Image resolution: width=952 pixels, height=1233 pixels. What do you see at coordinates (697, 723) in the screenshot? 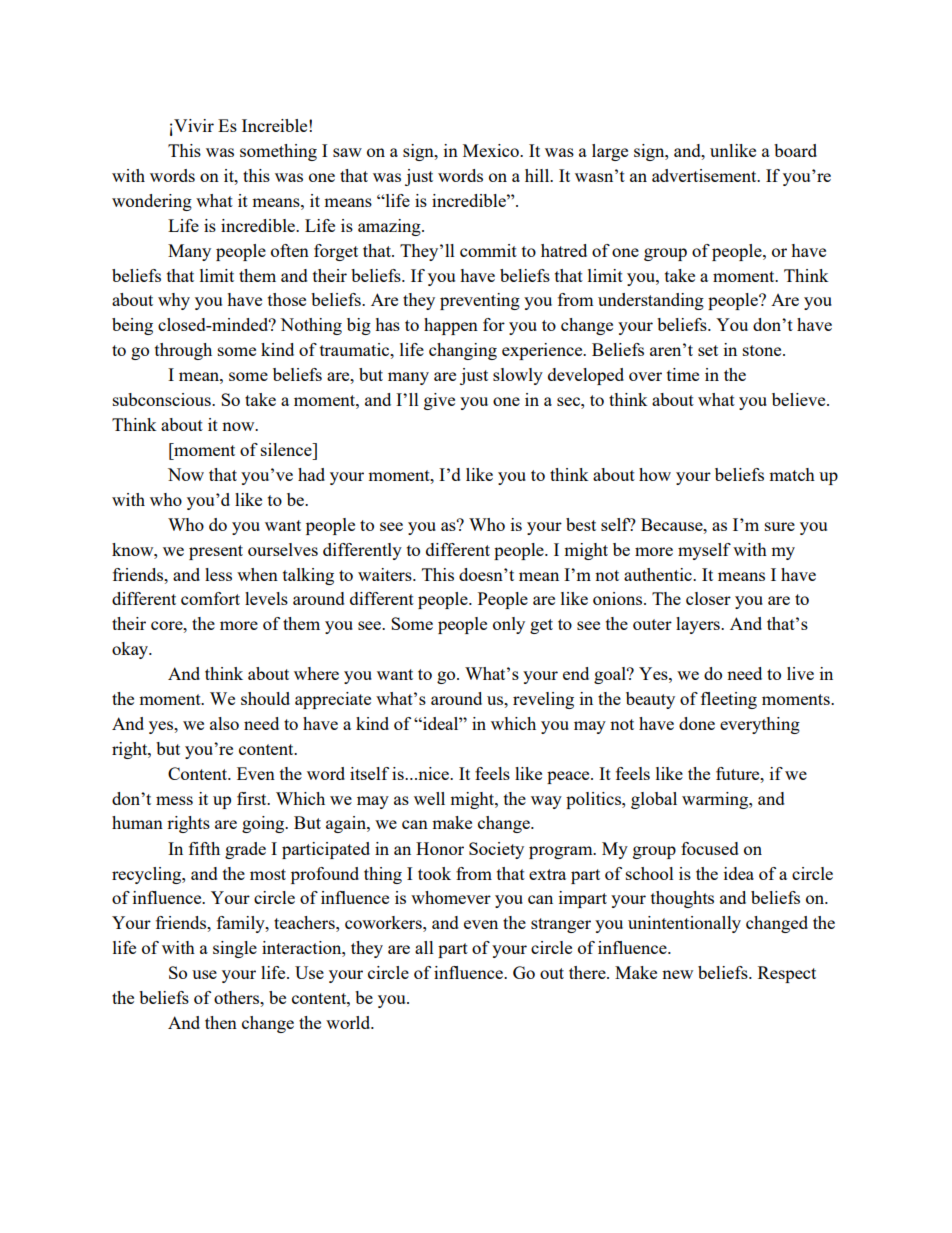
I see `done` at bounding box center [697, 723].
